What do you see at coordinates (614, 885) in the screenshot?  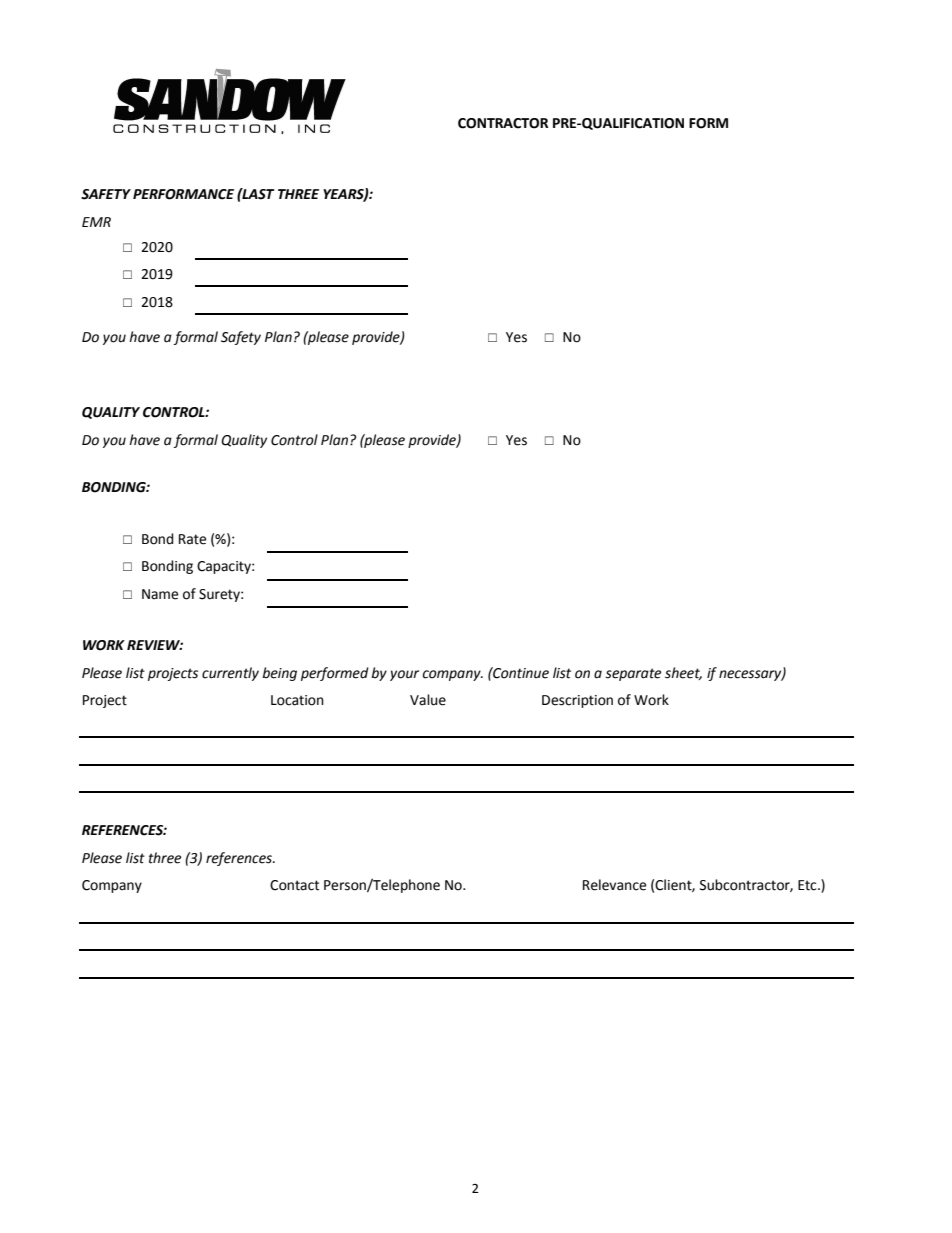 I see `Relevance` at bounding box center [614, 885].
